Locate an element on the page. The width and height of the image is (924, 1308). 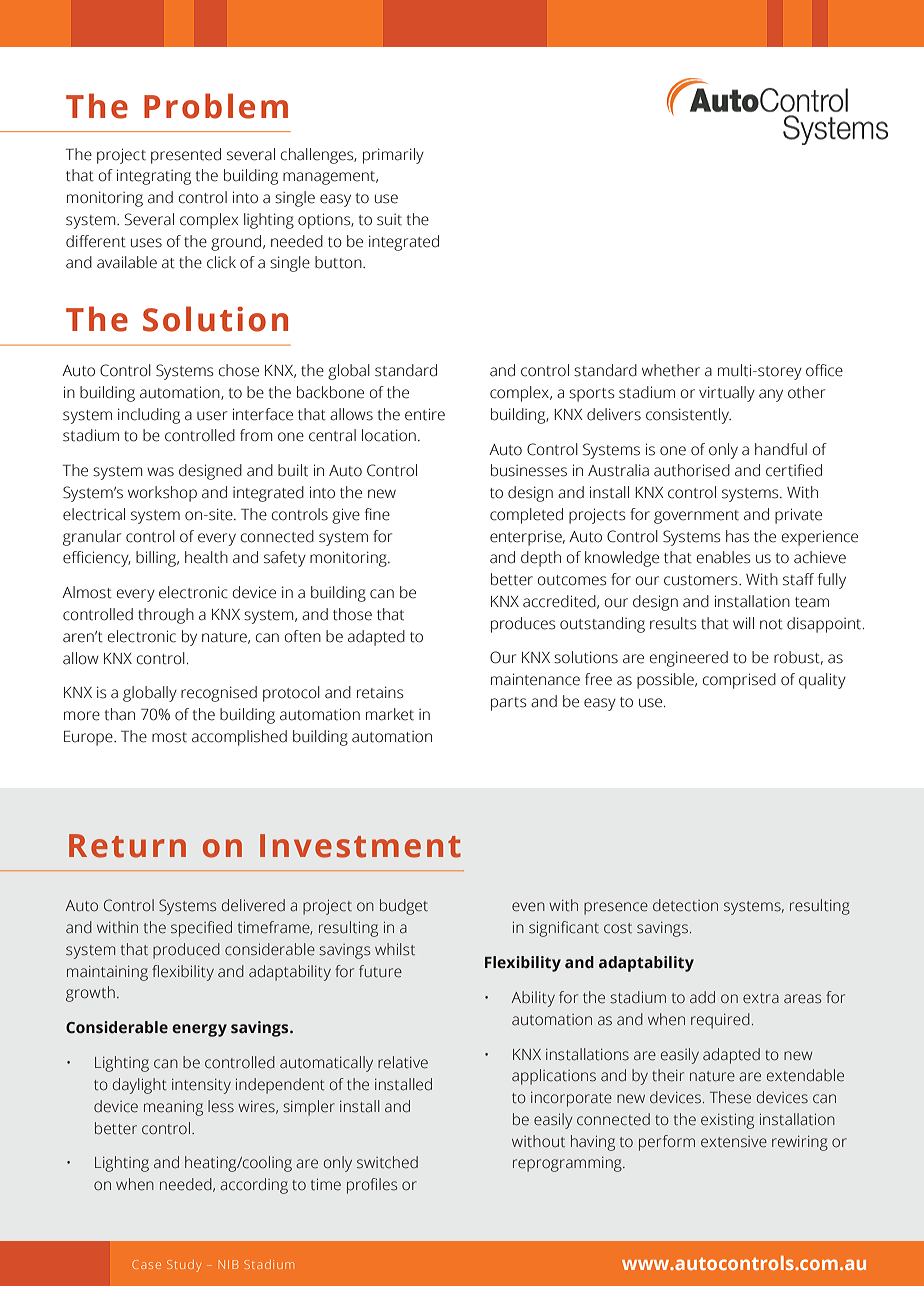
including is located at coordinates (149, 416).
